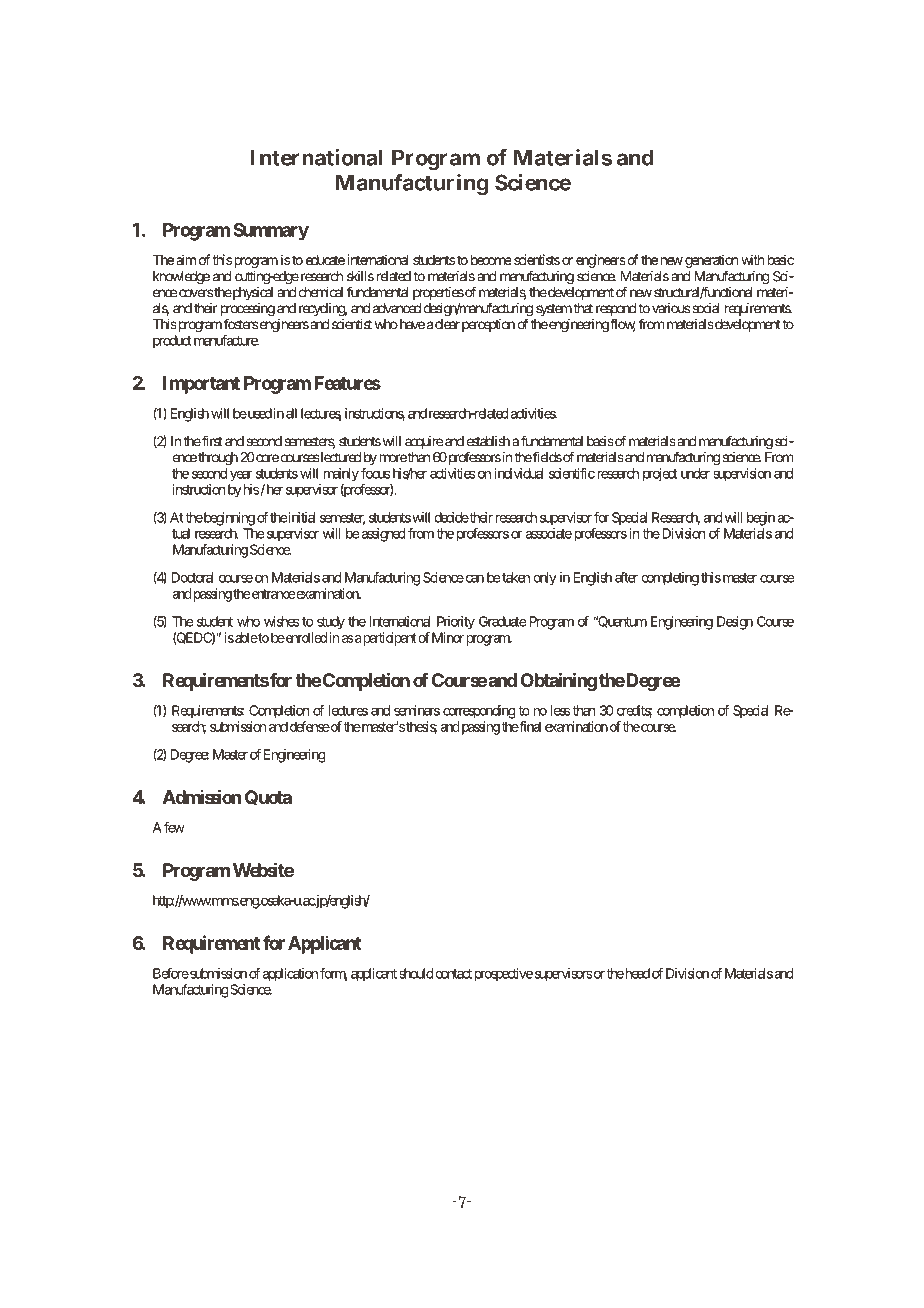 The image size is (924, 1308). Describe the element at coordinates (241, 476) in the document. I see `year` at that location.
